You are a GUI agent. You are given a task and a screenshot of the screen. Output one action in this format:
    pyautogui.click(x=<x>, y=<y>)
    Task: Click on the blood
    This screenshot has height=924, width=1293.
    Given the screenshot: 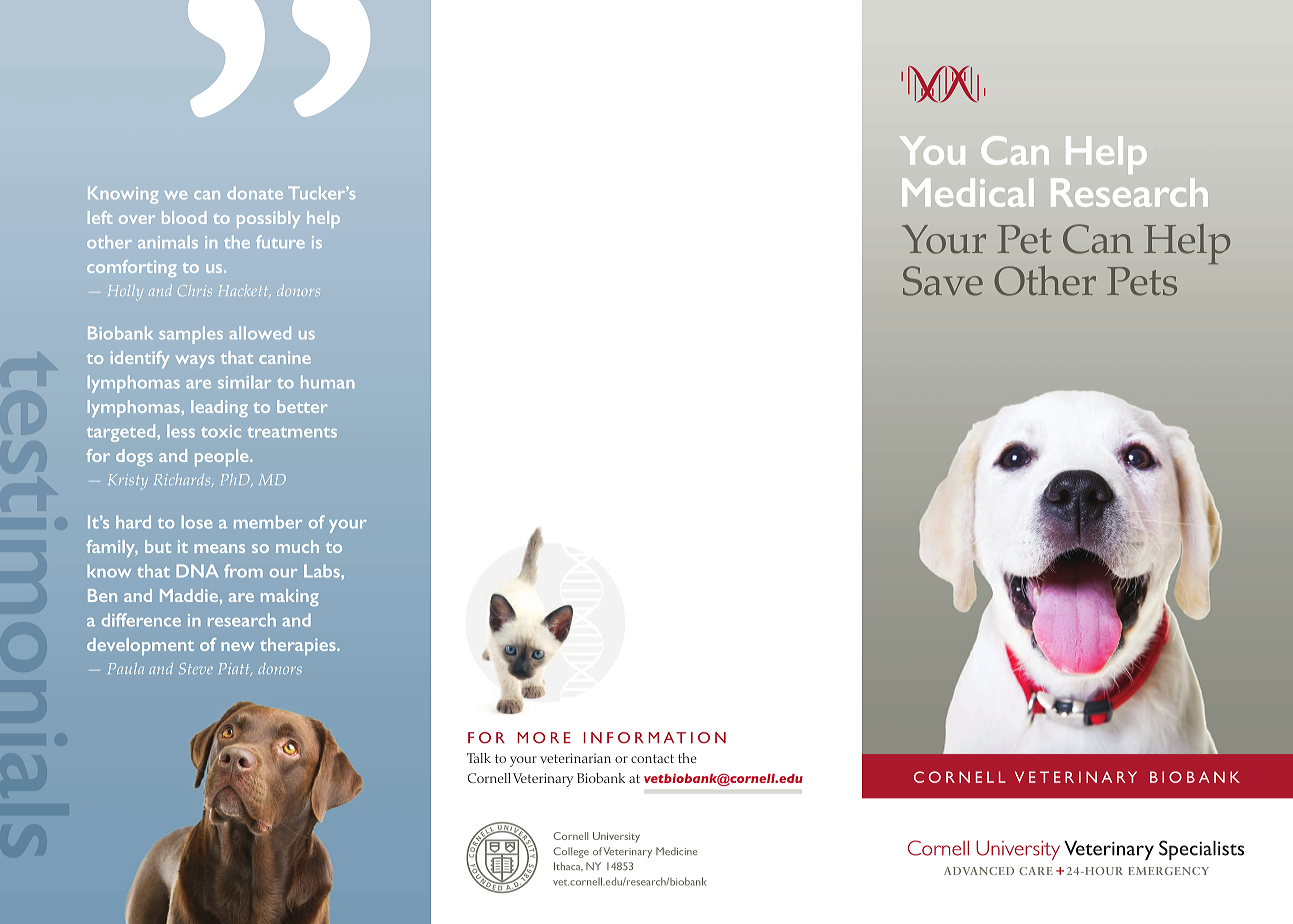 What is the action you would take?
    pyautogui.click(x=184, y=217)
